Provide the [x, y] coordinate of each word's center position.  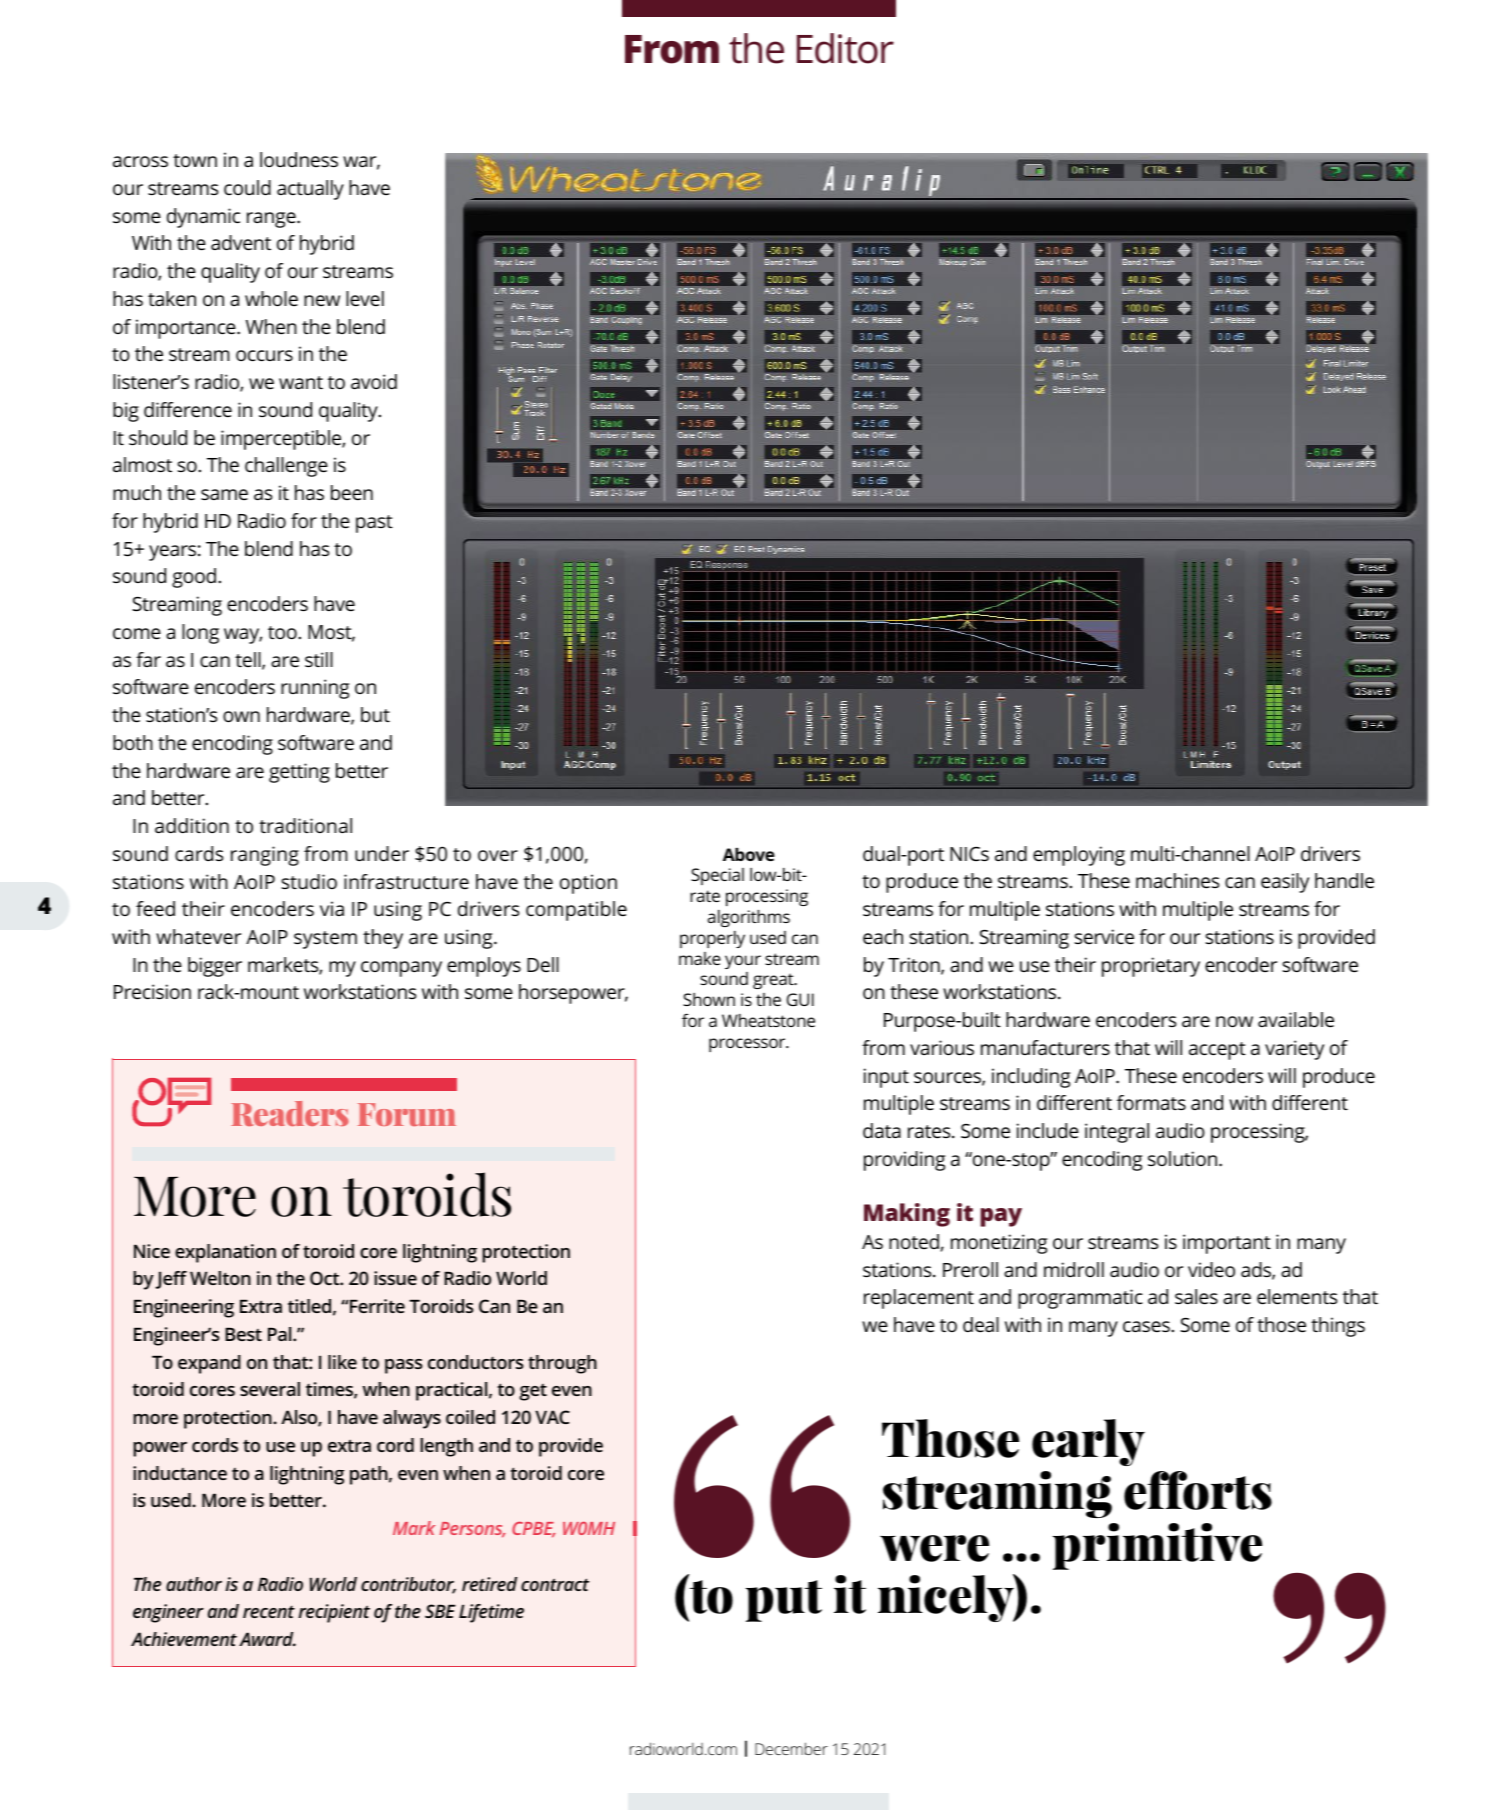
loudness [299, 159]
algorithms [749, 918]
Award [267, 1639]
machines [1177, 880]
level [365, 298]
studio [309, 881]
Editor [845, 48]
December [791, 1748]
